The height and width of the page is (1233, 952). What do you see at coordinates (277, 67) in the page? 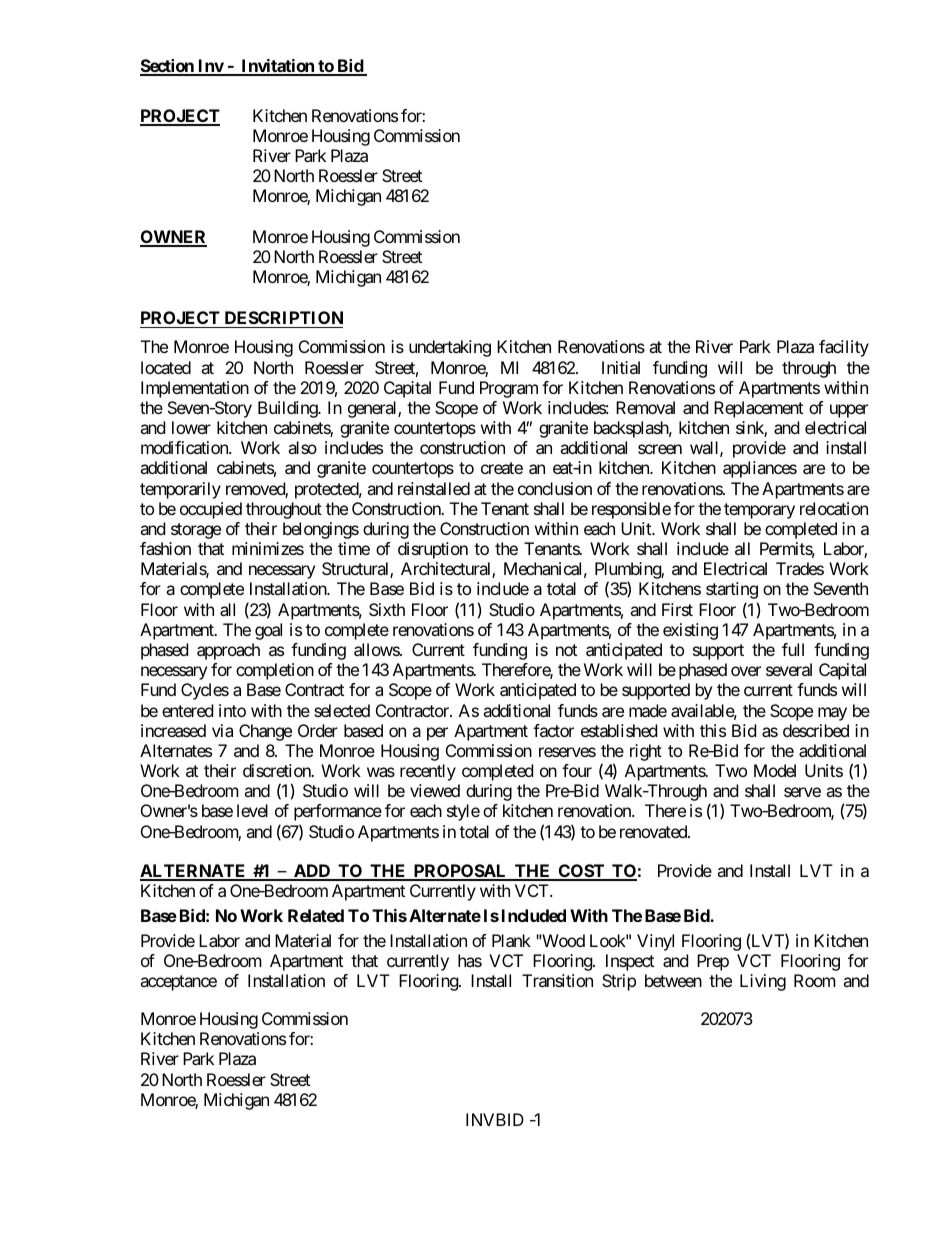
I see `Invitation` at bounding box center [277, 67].
